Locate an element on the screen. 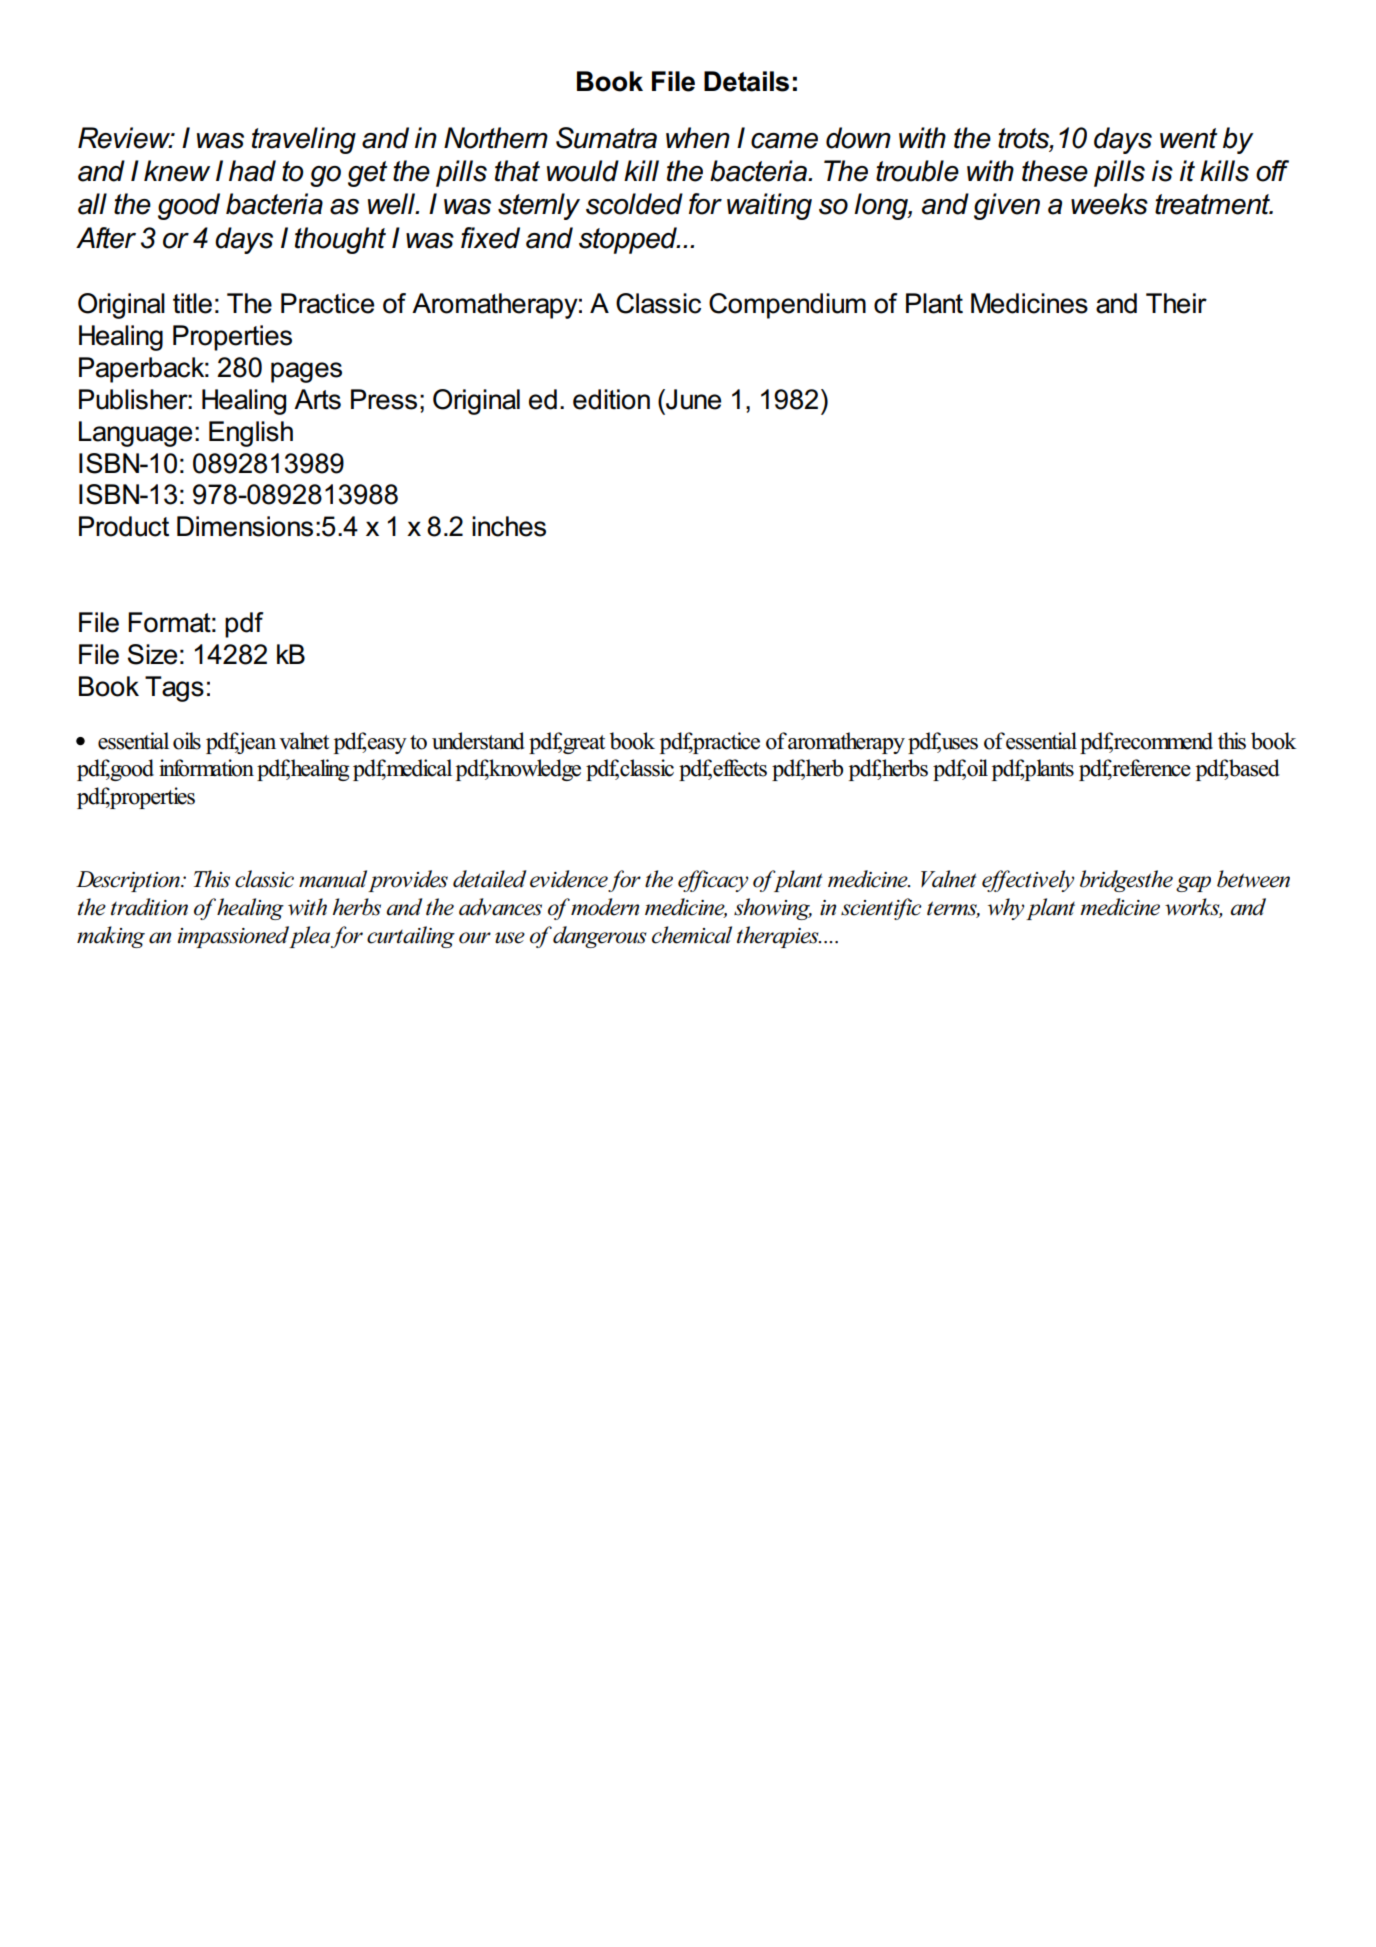 The height and width of the screenshot is (1947, 1376). went is located at coordinates (1188, 138).
